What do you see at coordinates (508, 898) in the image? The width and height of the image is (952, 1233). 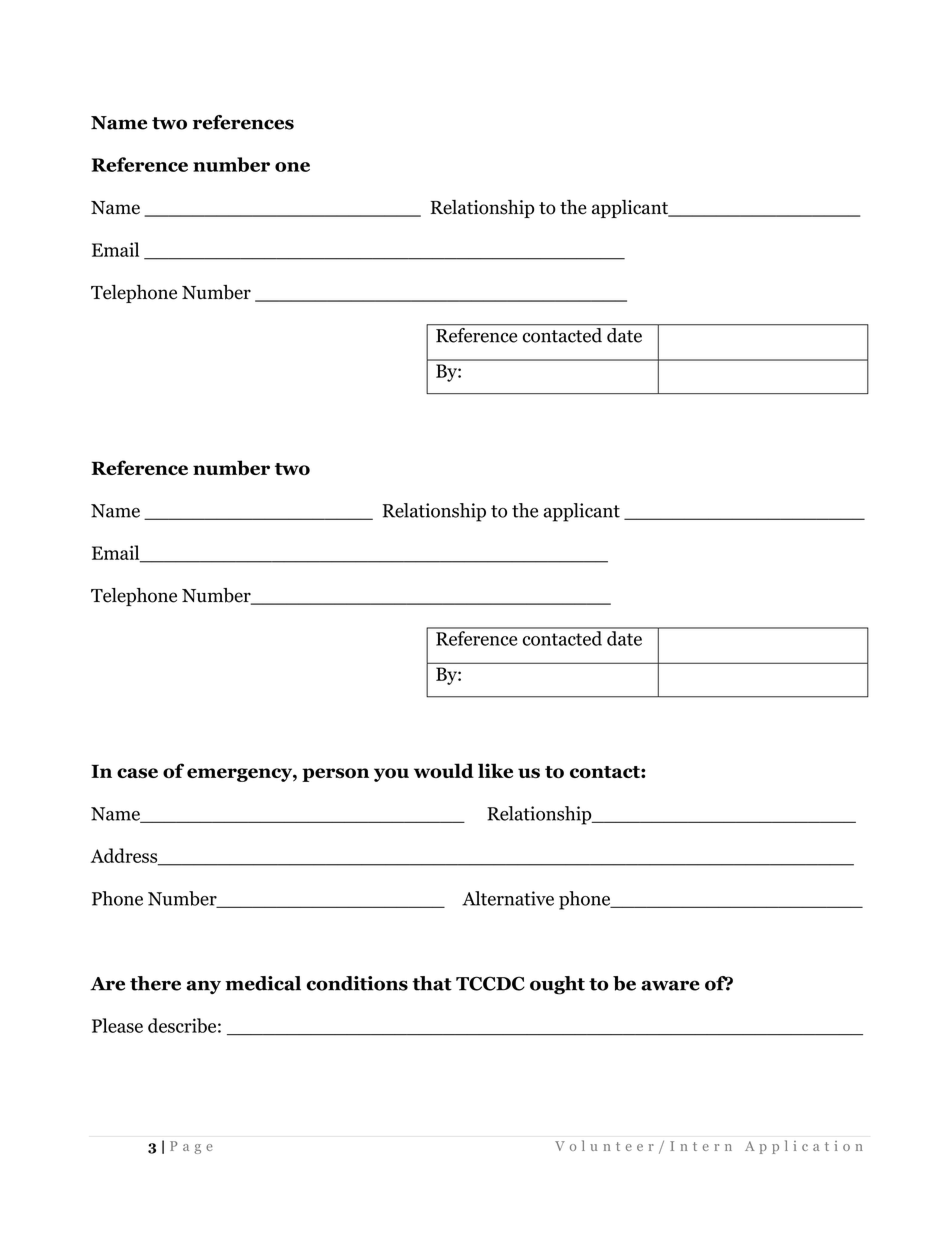 I see `Alternative` at bounding box center [508, 898].
